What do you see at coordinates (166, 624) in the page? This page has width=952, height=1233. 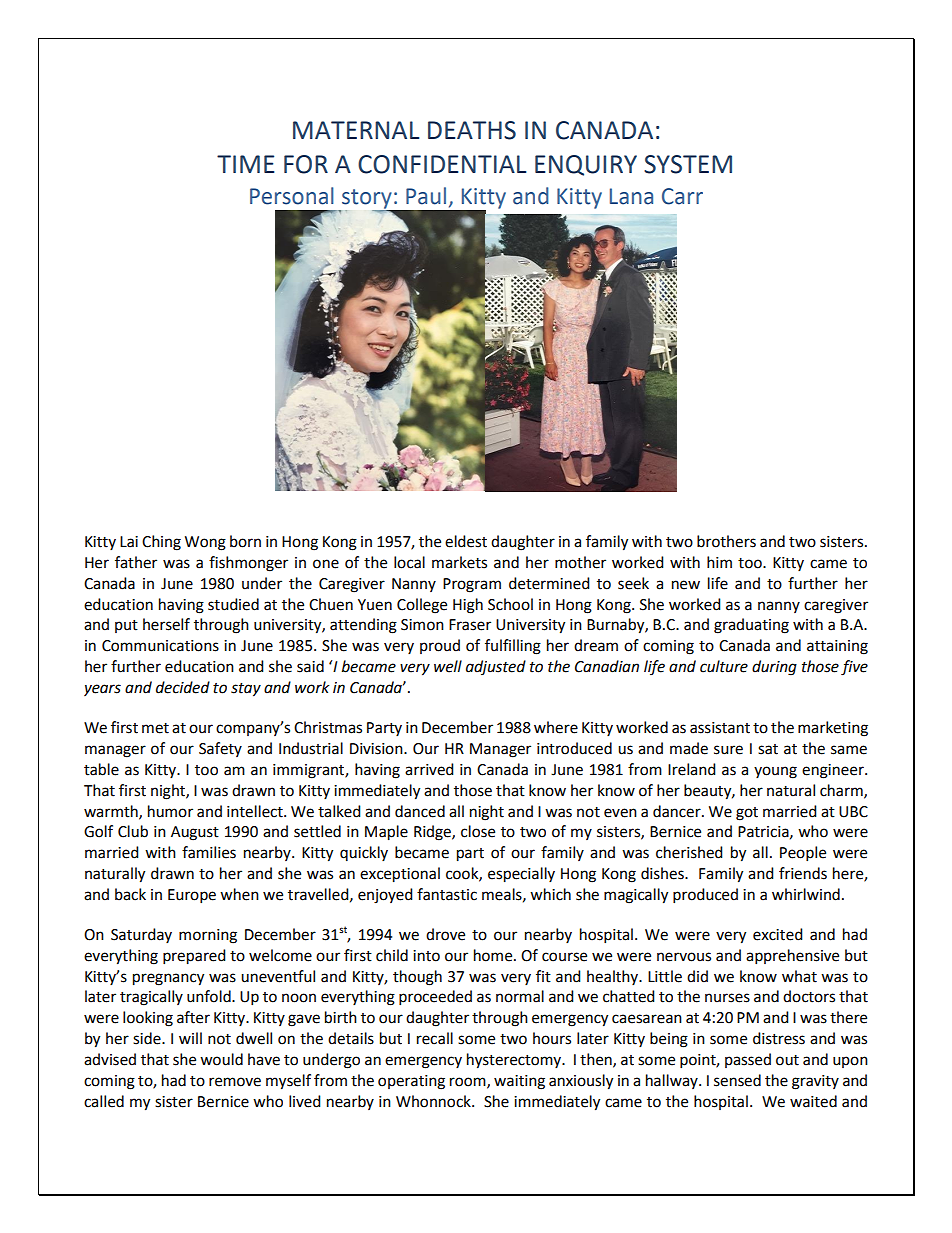 I see `herself` at bounding box center [166, 624].
